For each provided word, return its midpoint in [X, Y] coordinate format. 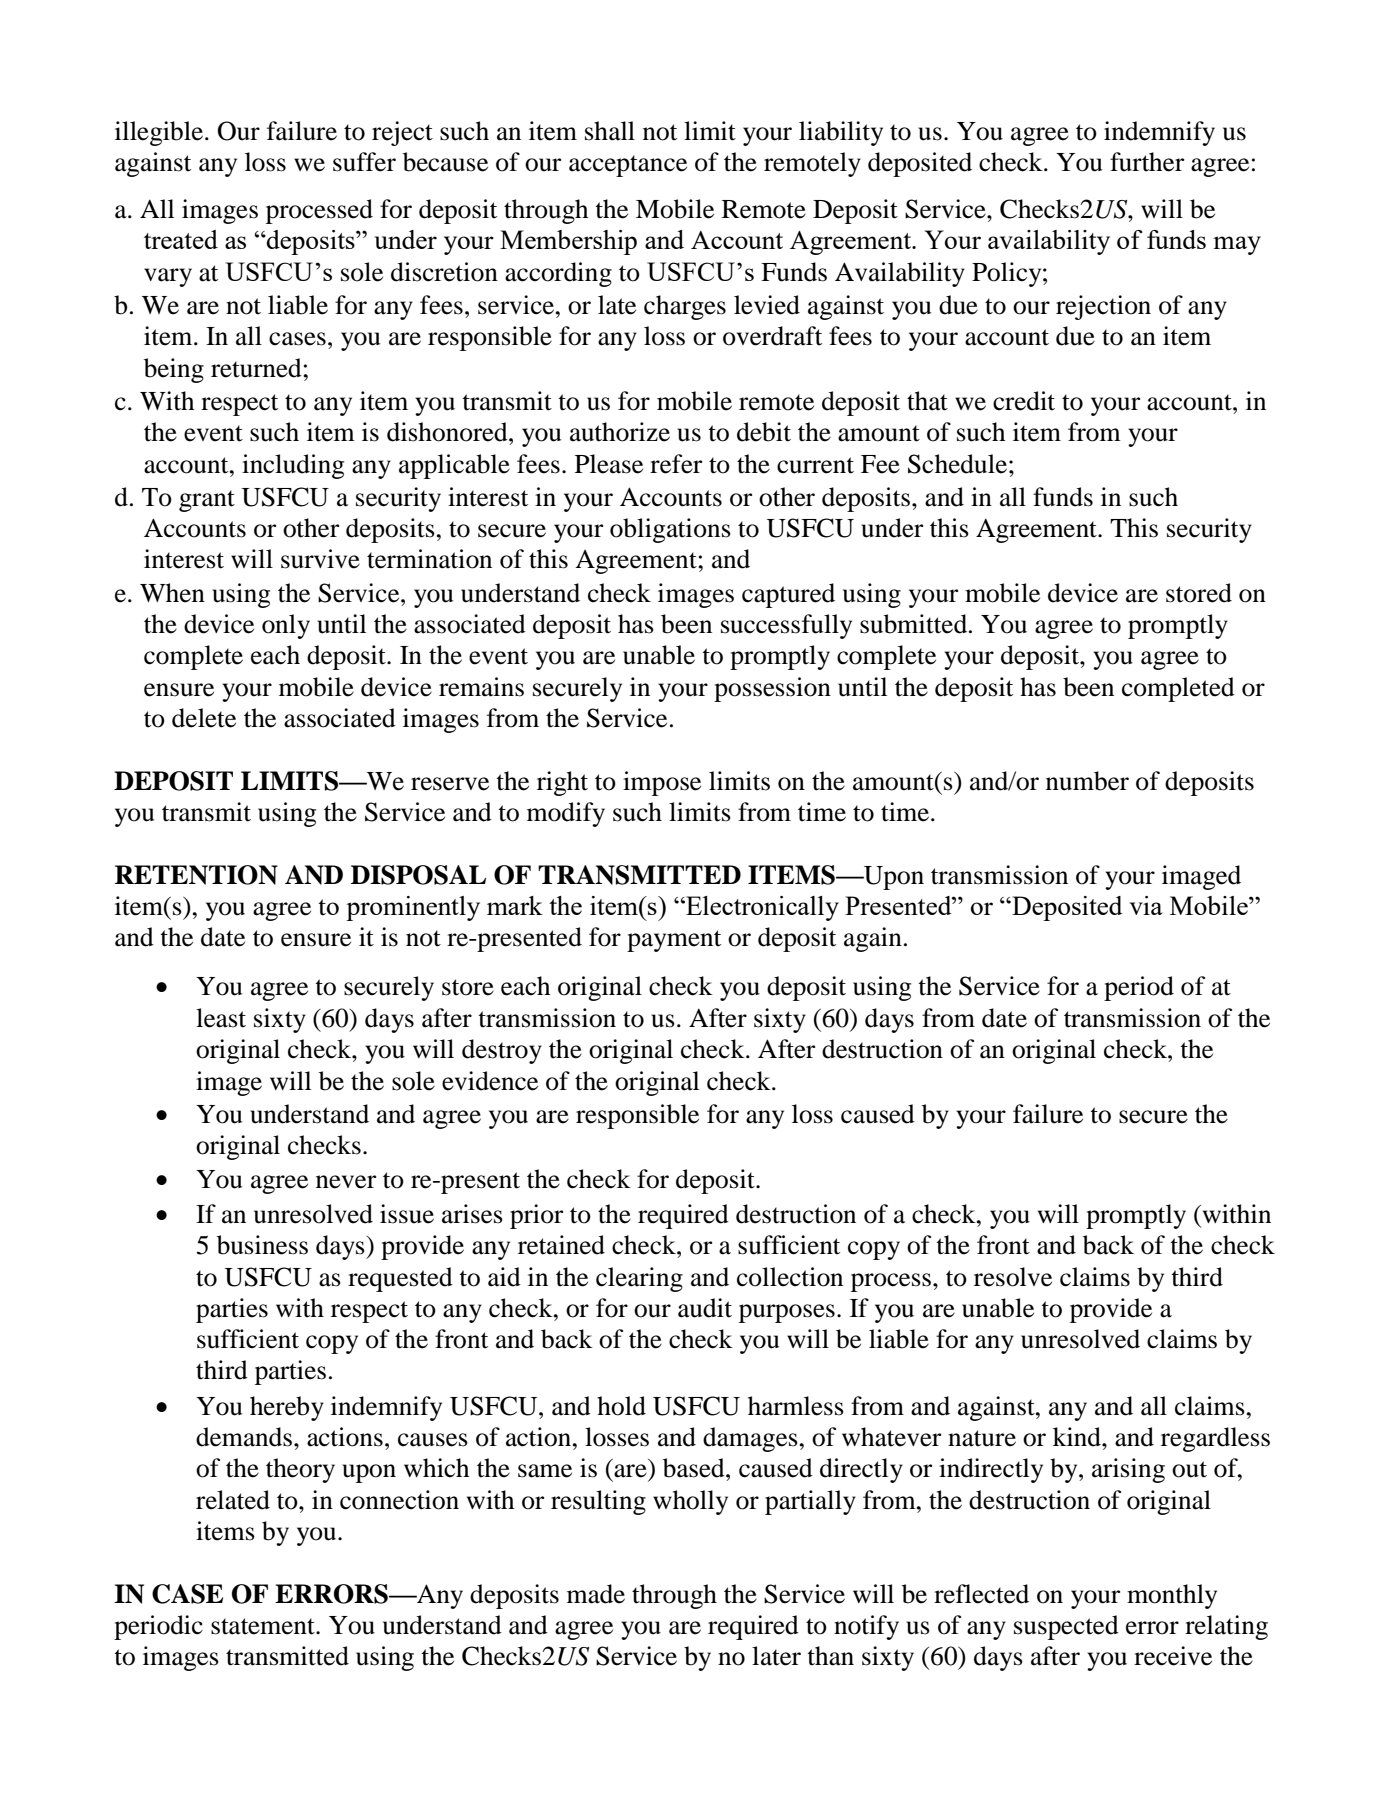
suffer [364, 162]
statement [264, 1626]
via [1146, 905]
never [346, 1182]
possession [772, 689]
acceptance [628, 166]
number [1087, 781]
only [286, 626]
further [1147, 162]
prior [536, 1216]
